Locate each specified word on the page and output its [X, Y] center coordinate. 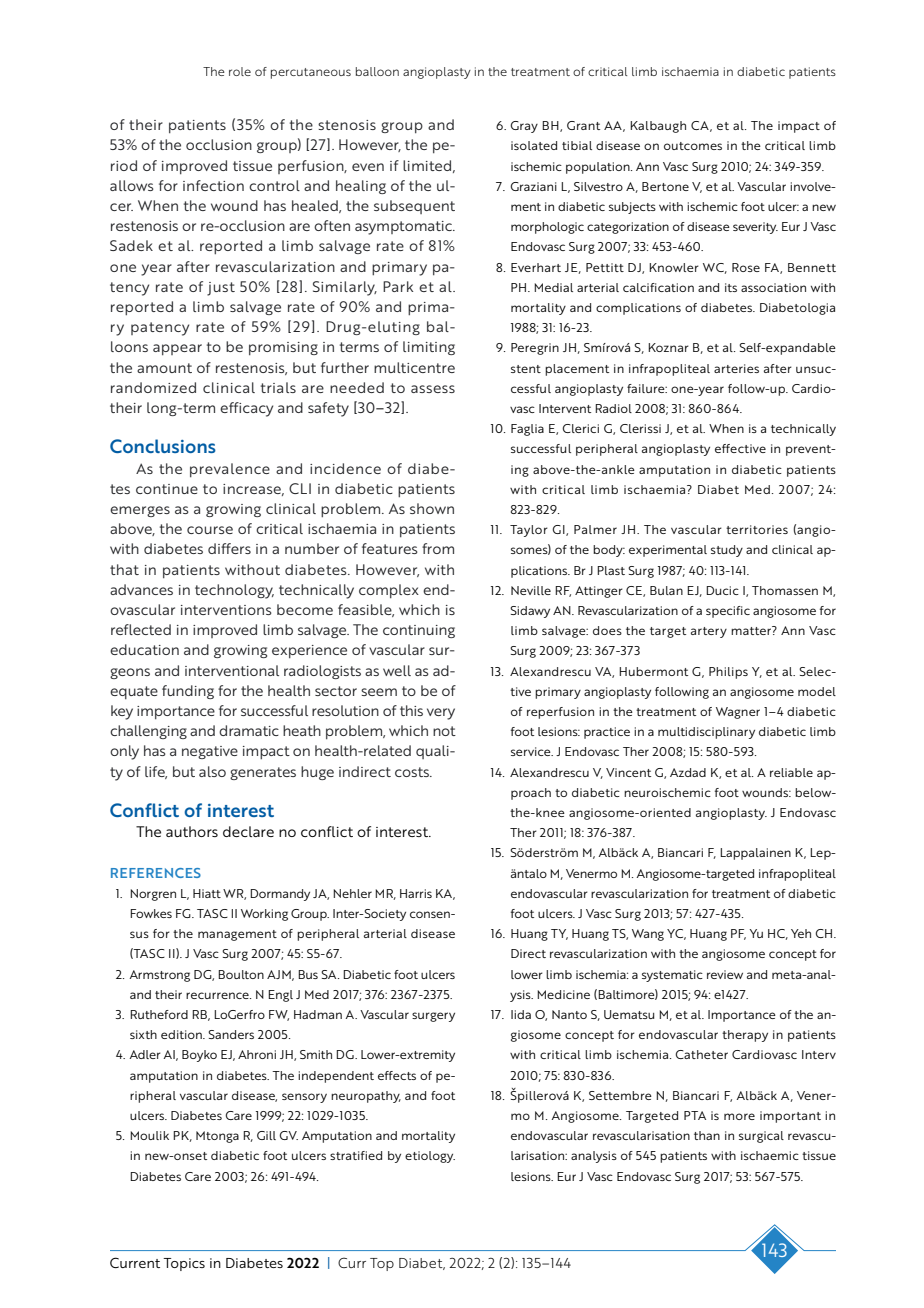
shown [432, 508]
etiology [430, 1157]
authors [192, 831]
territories [757, 529]
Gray [524, 127]
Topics [184, 1264]
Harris [416, 893]
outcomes [693, 146]
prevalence [230, 470]
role [240, 71]
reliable [791, 772]
